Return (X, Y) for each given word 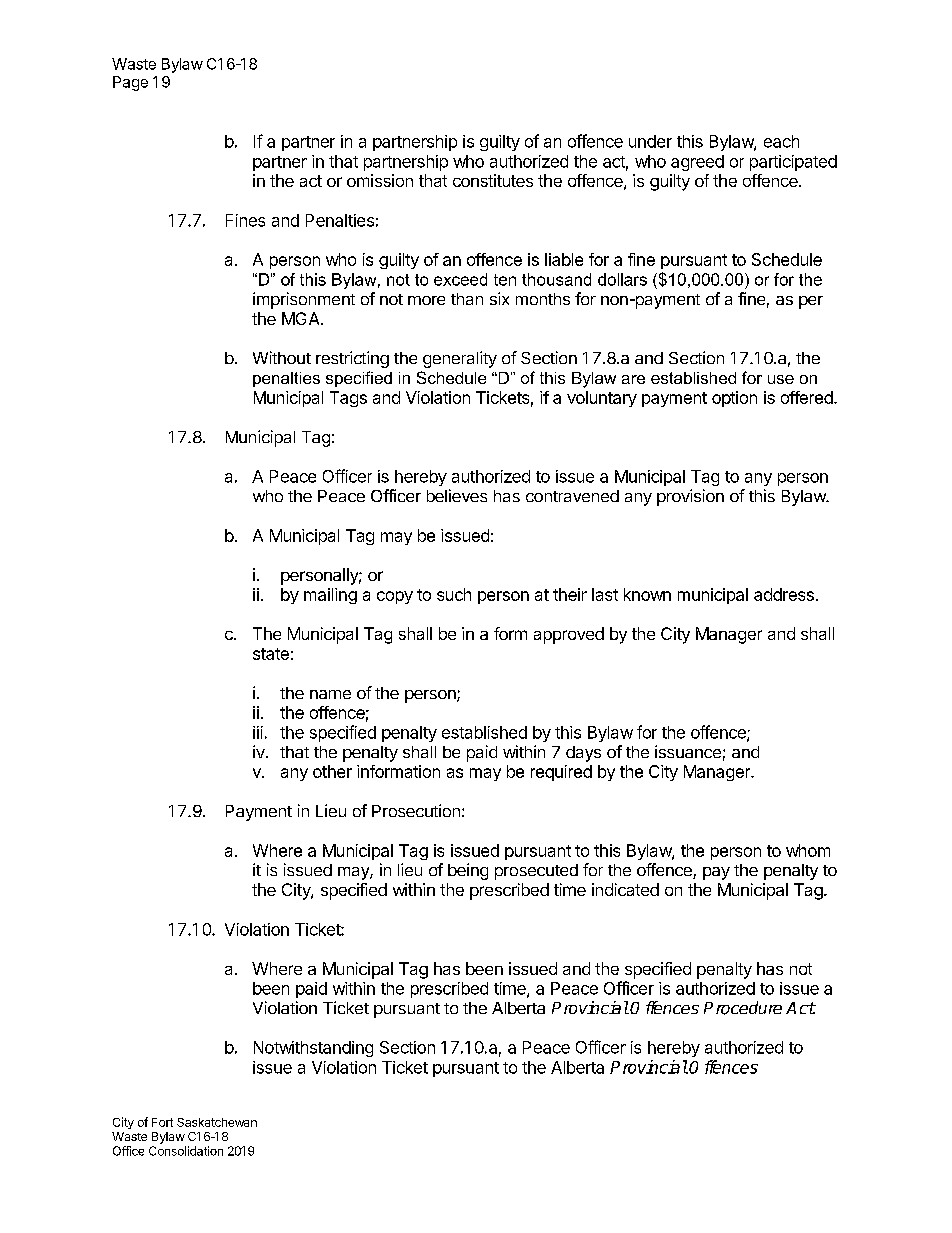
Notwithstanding (313, 1049)
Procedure (743, 1008)
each (781, 141)
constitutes (493, 180)
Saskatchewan (217, 1122)
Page (130, 83)
